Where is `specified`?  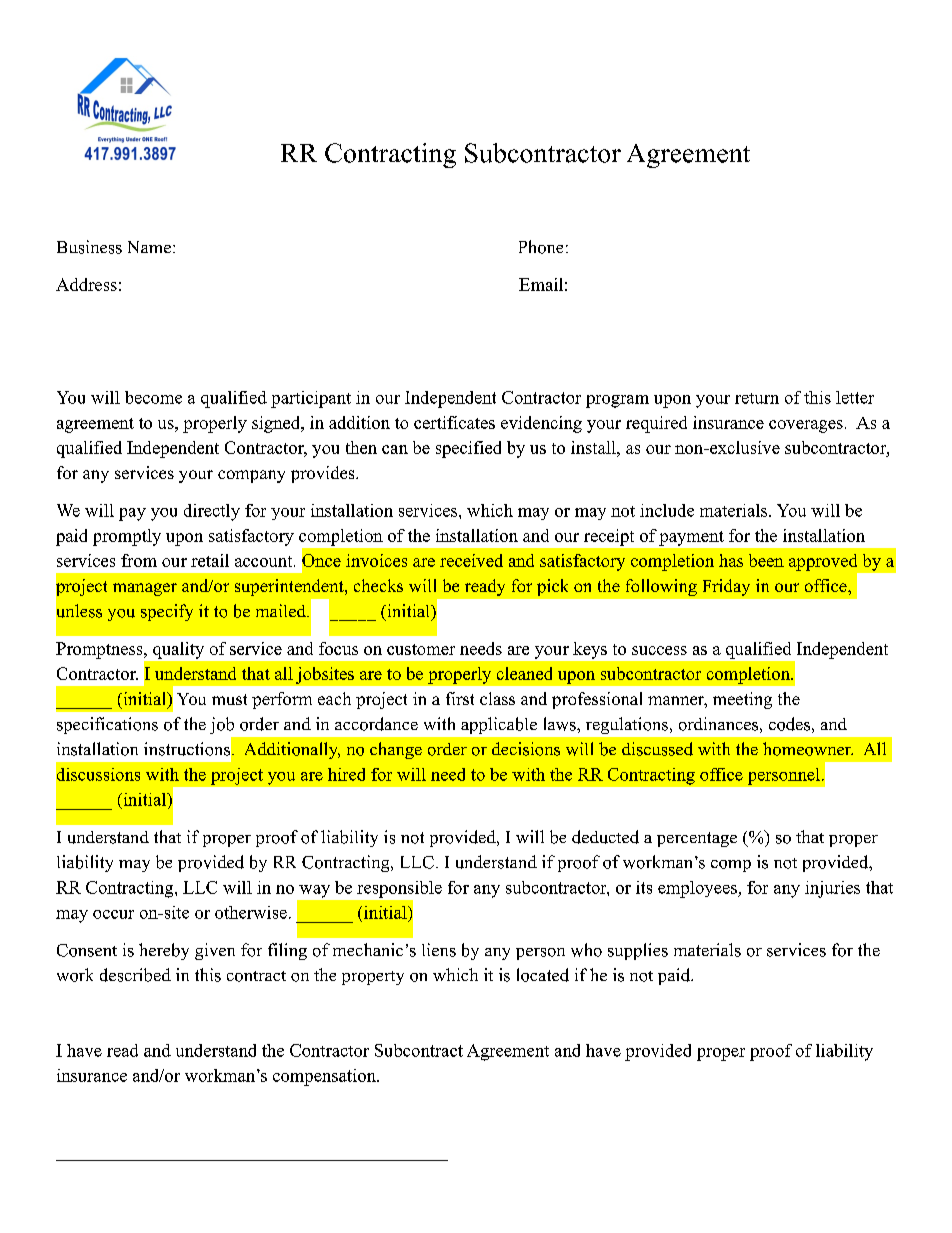 specified is located at coordinates (468, 449).
